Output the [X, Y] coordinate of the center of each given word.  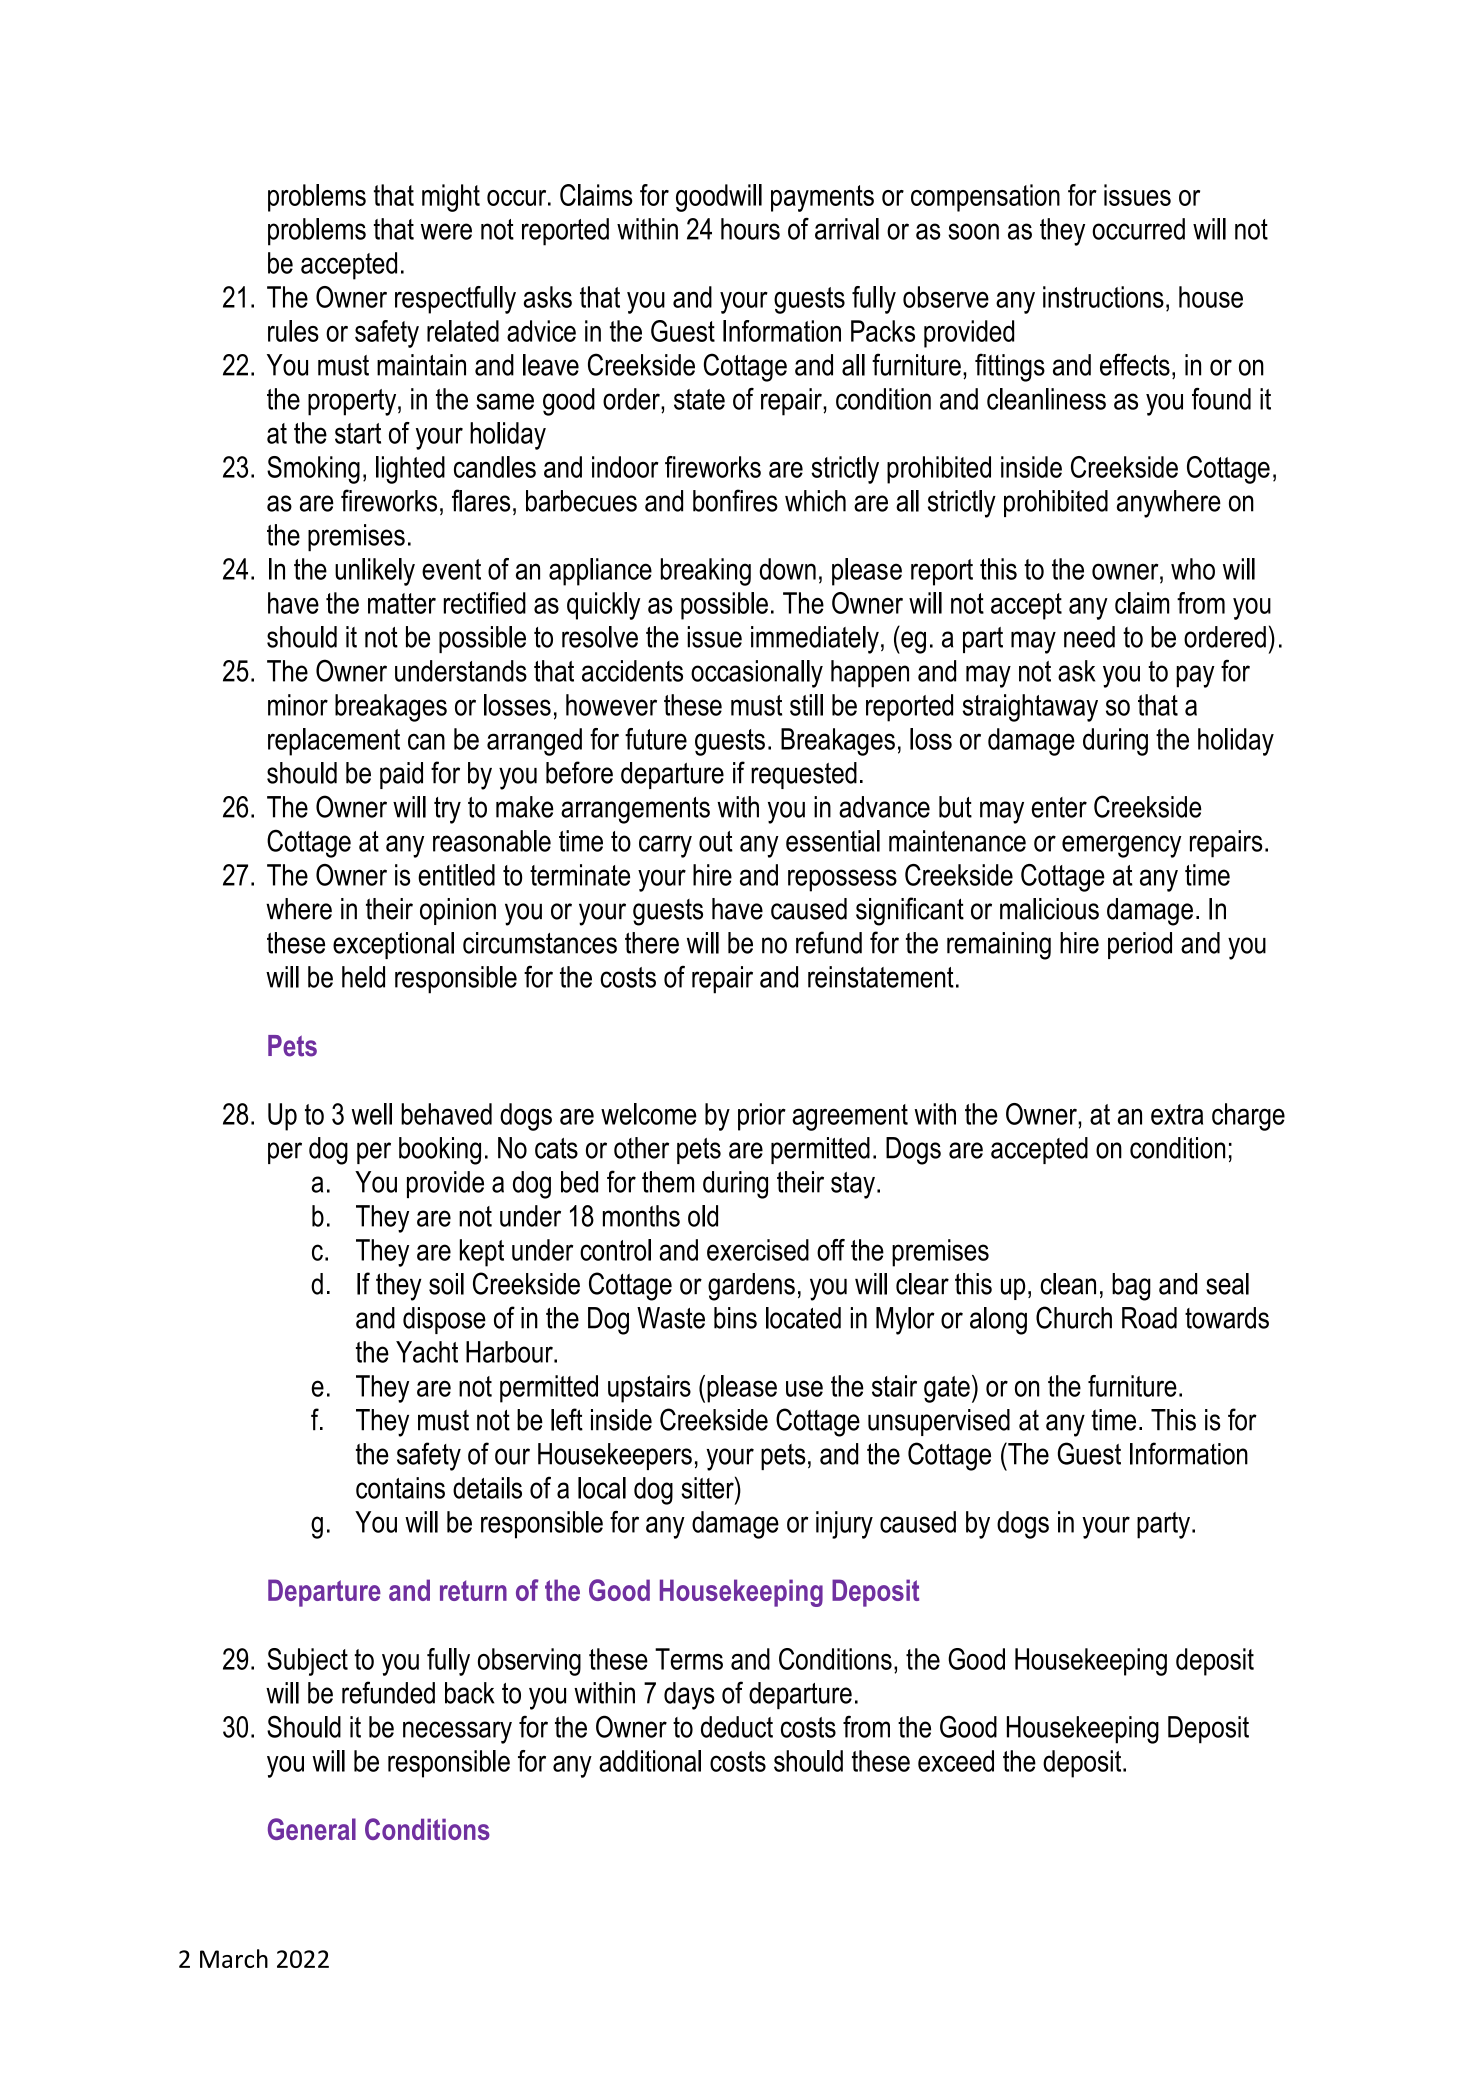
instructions [1103, 297]
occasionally [757, 674]
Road [1149, 1318]
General [312, 1829]
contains [400, 1488]
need [1089, 637]
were [446, 231]
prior [762, 1117]
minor [298, 705]
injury [844, 1525]
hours [750, 229]
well [372, 1114]
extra [1177, 1114]
